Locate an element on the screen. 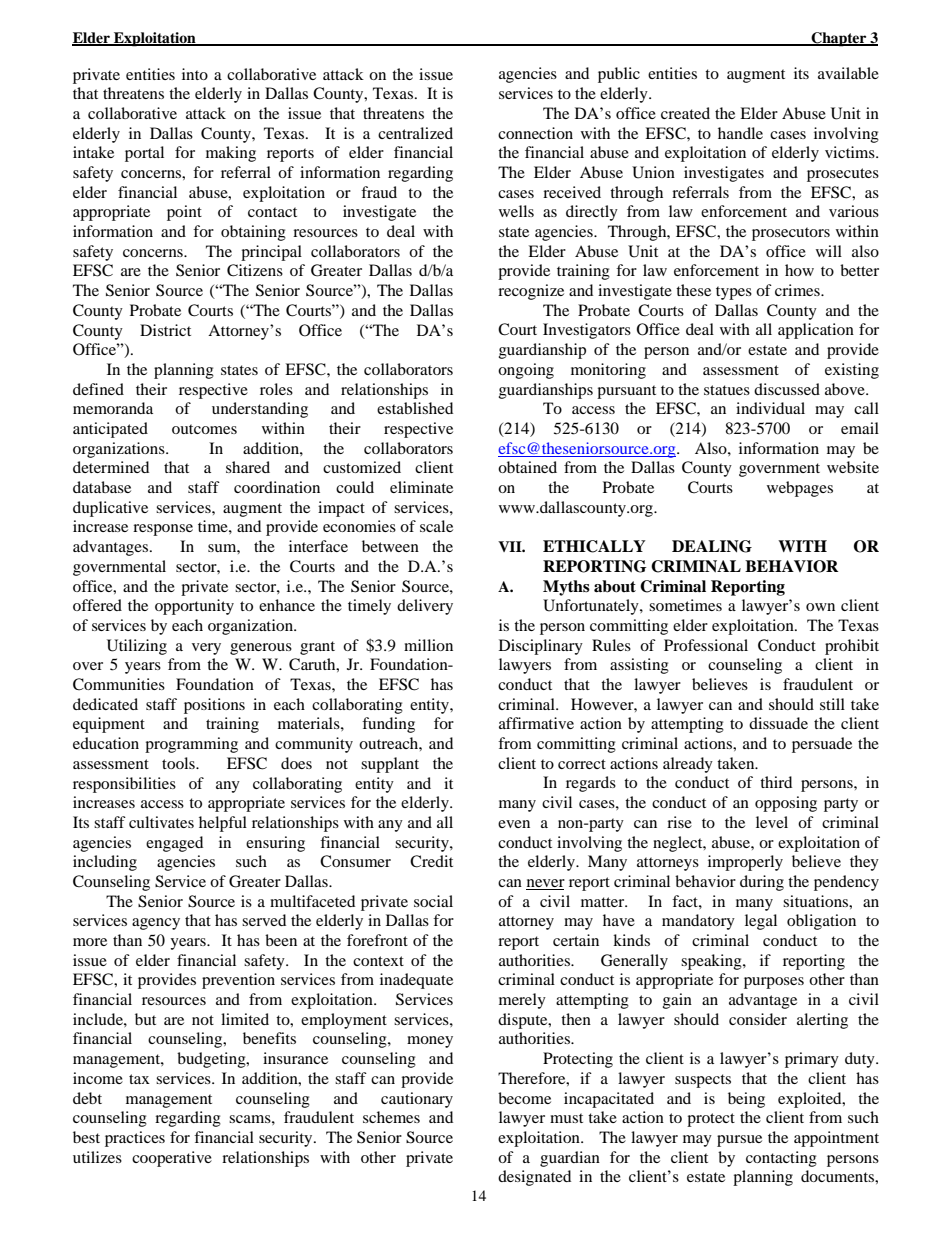 This screenshot has width=952, height=1233. into is located at coordinates (195, 74).
